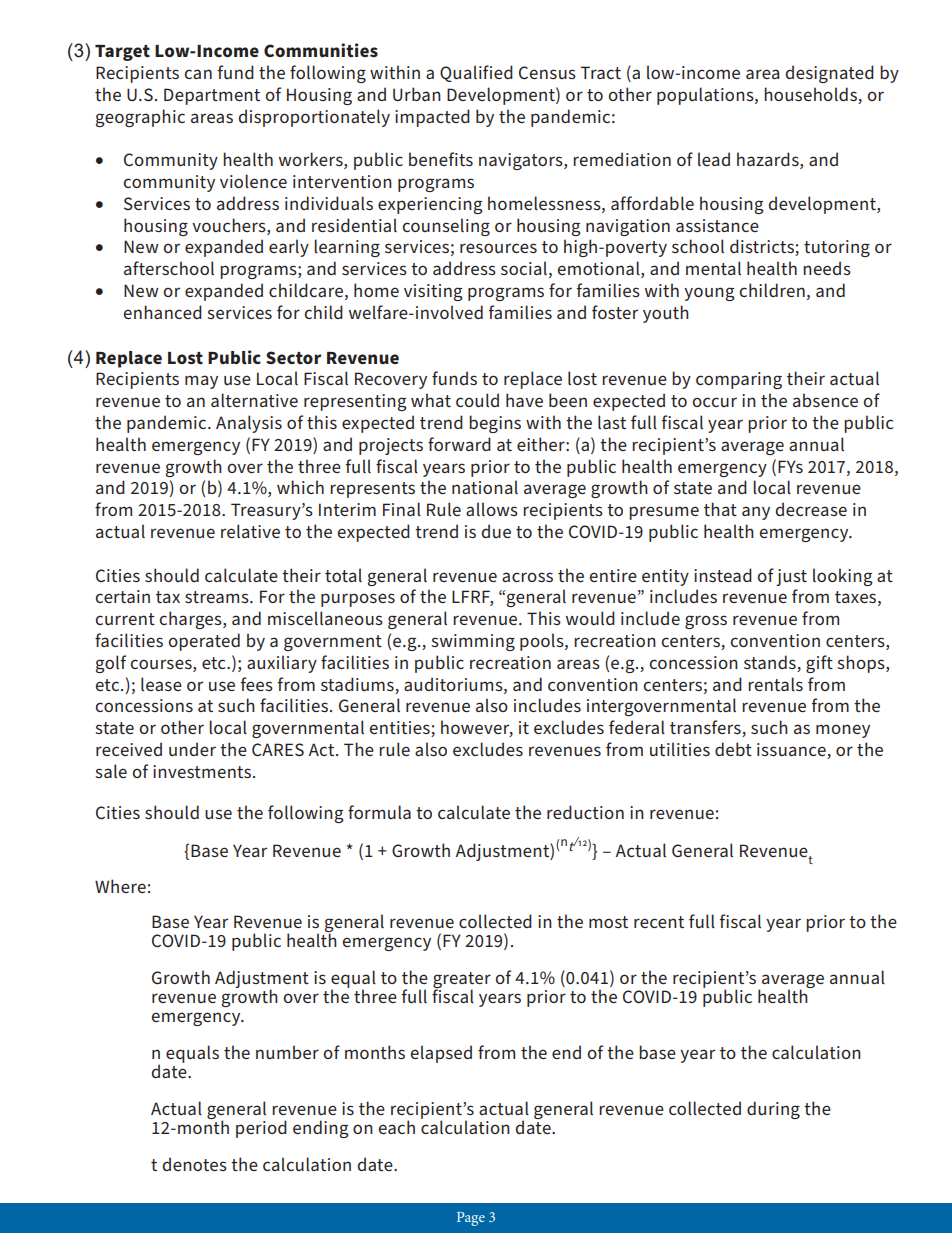 The width and height of the screenshot is (952, 1233). I want to click on could, so click(477, 400).
